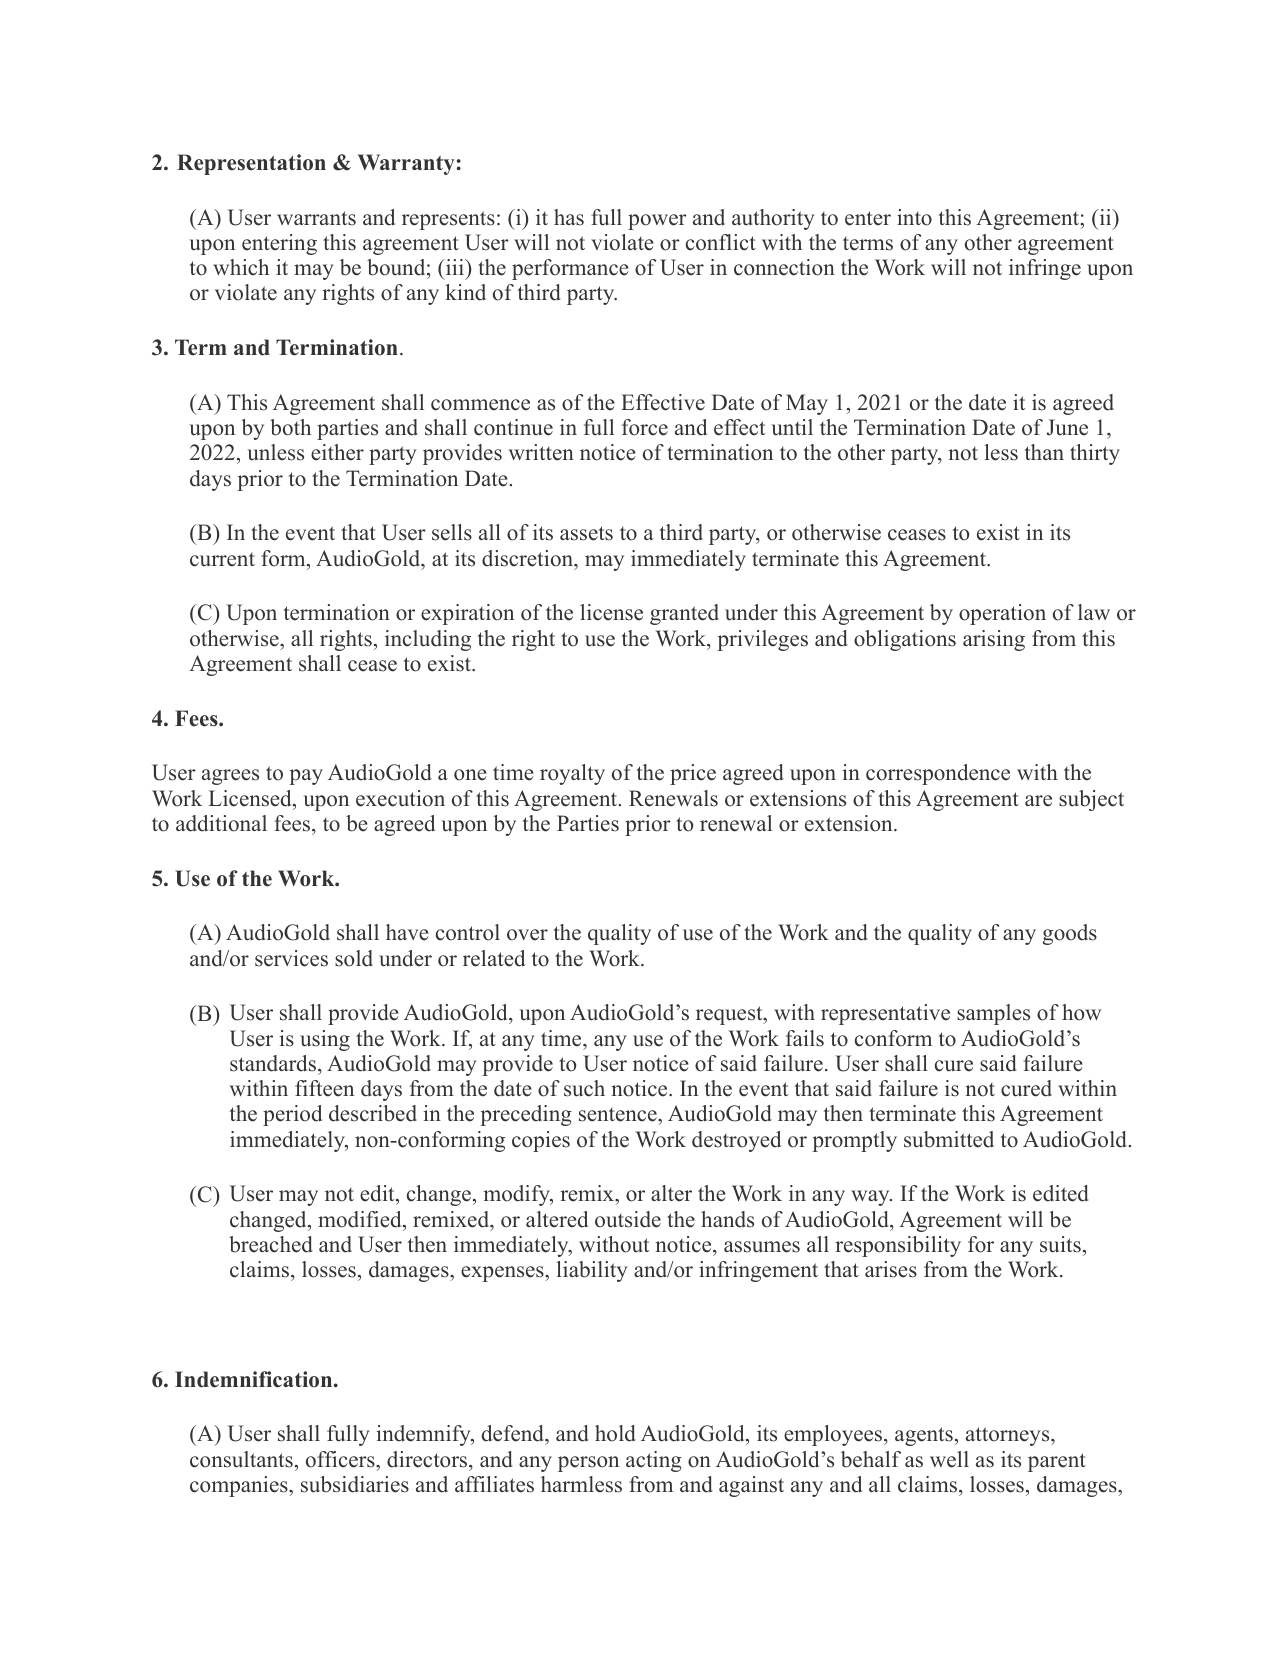  Describe the element at coordinates (736, 1141) in the screenshot. I see `destroyed` at that location.
